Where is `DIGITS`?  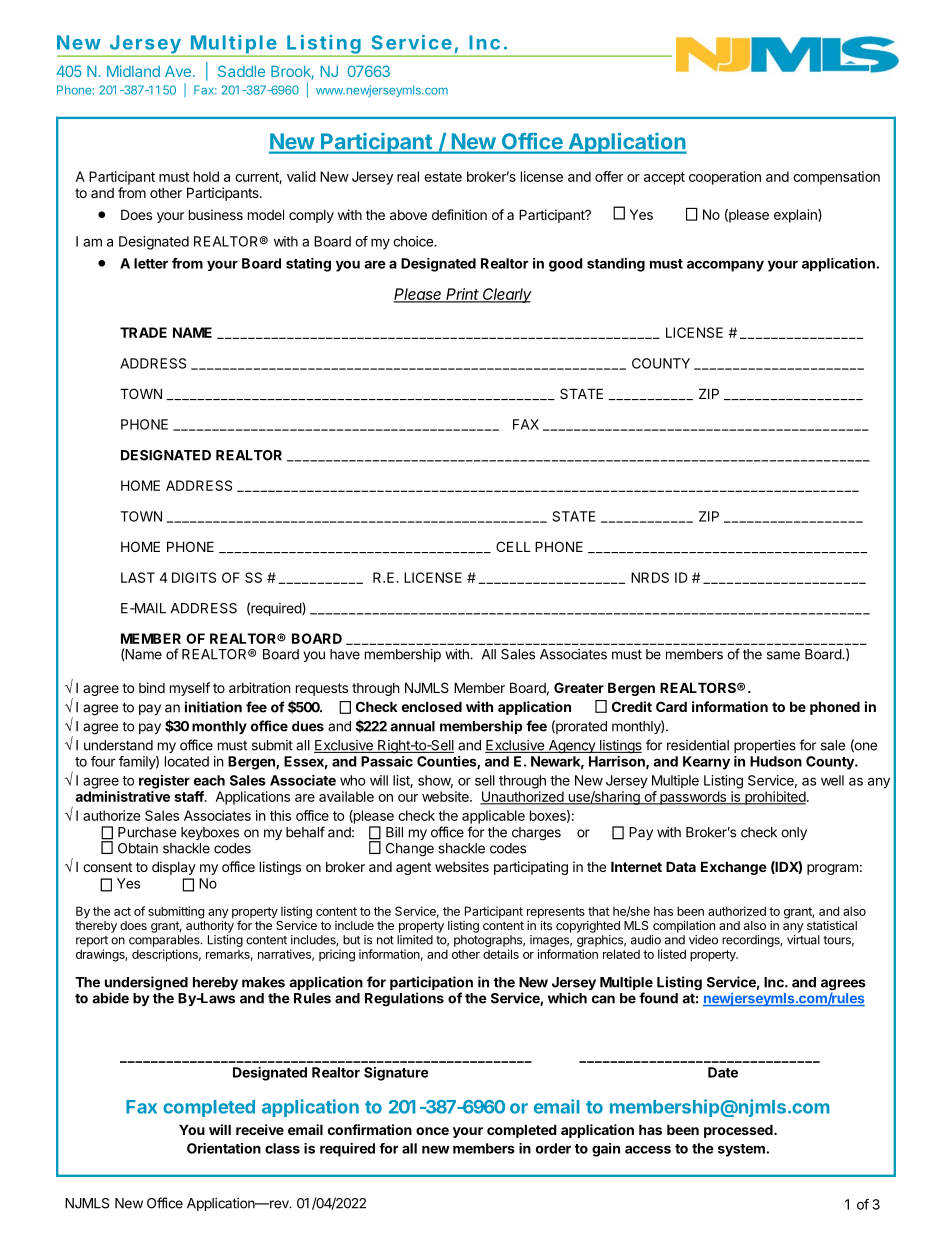 DIGITS is located at coordinates (194, 577).
